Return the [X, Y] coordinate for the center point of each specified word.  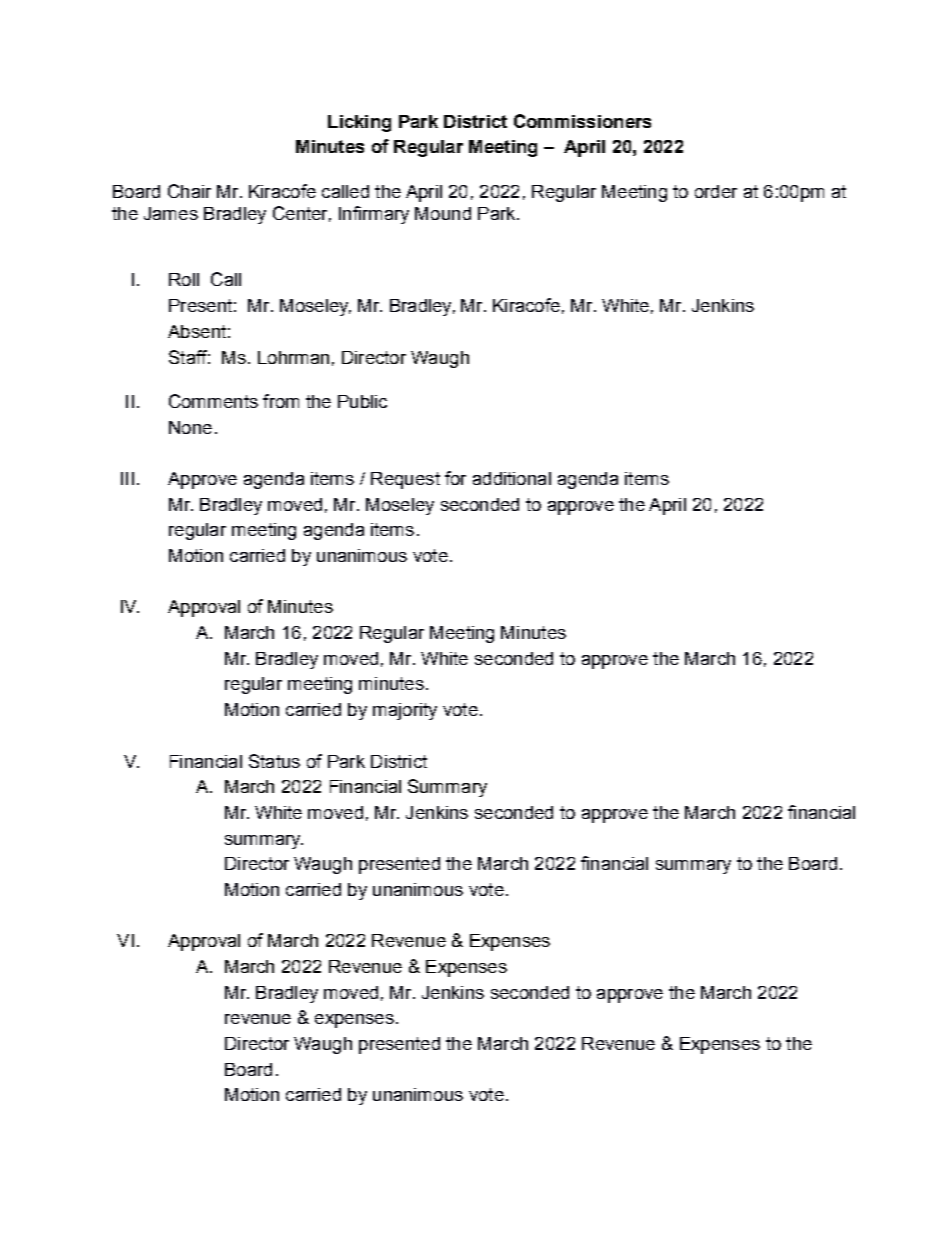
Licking [359, 123]
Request [405, 480]
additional [512, 478]
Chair [189, 191]
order [716, 191]
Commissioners [582, 121]
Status [274, 761]
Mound [443, 213]
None [190, 427]
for [455, 478]
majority [405, 711]
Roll [184, 279]
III [127, 478]
